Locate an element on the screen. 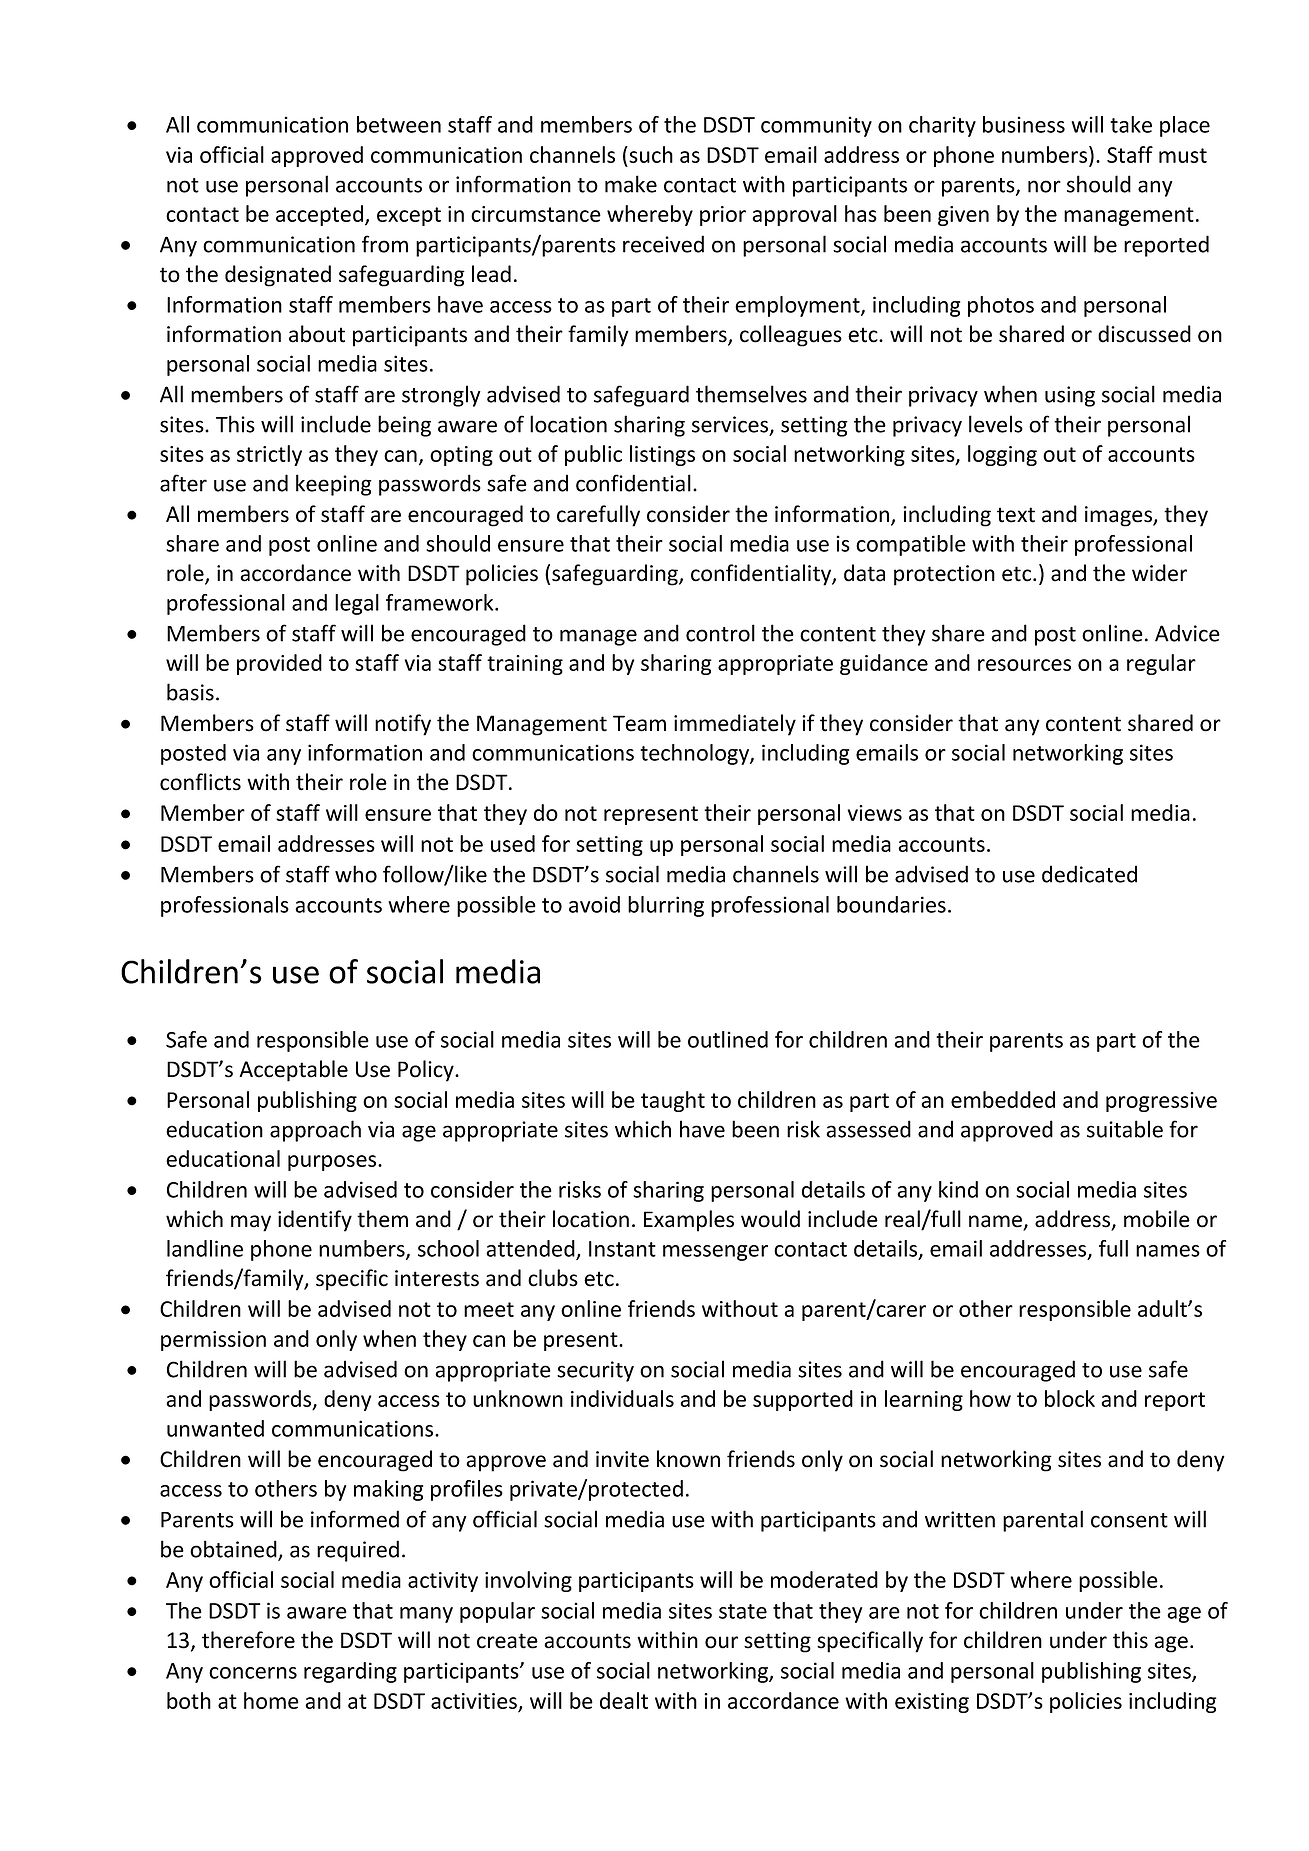 The image size is (1309, 1851). nor is located at coordinates (1044, 186).
